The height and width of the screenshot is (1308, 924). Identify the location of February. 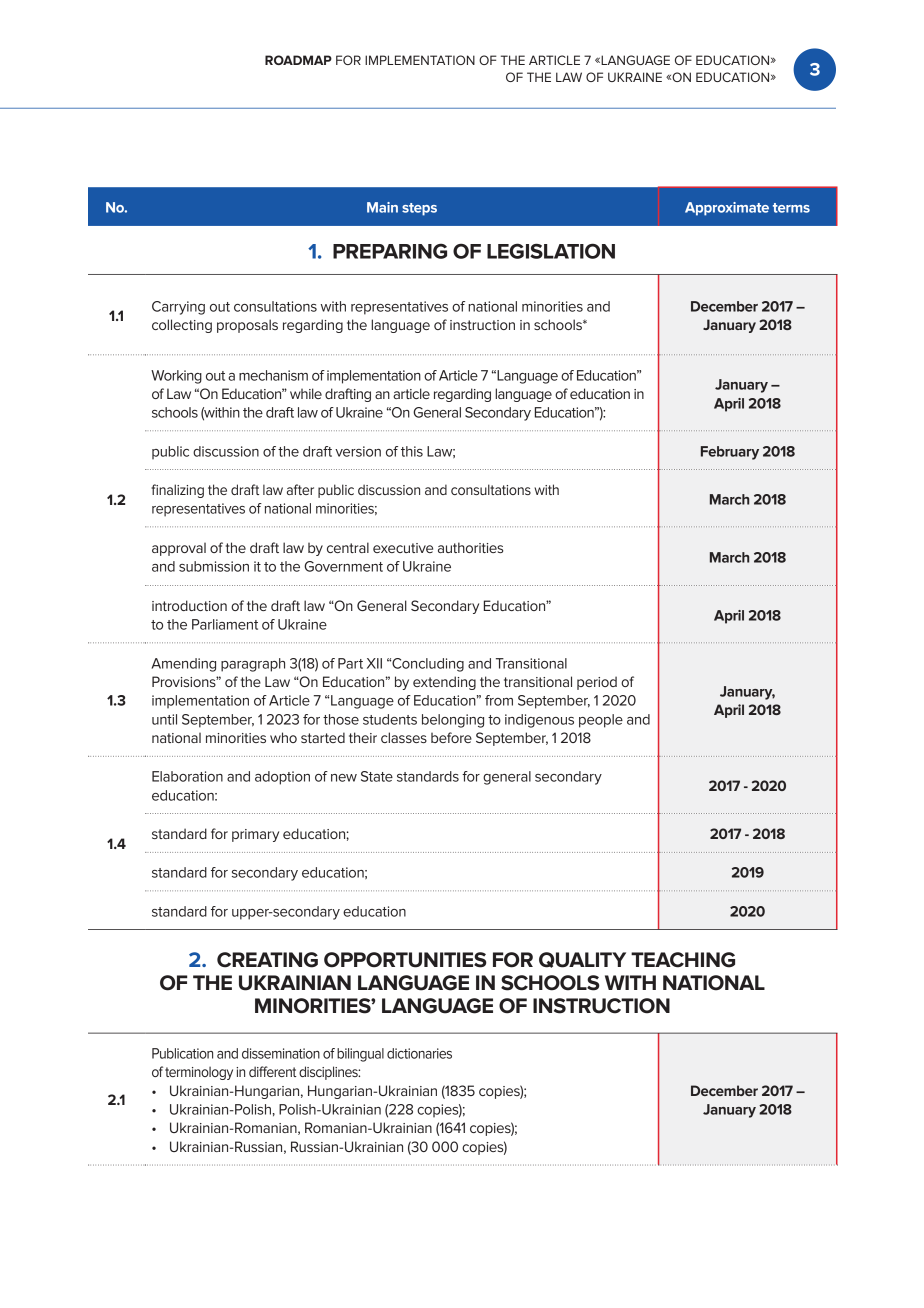
(730, 453).
